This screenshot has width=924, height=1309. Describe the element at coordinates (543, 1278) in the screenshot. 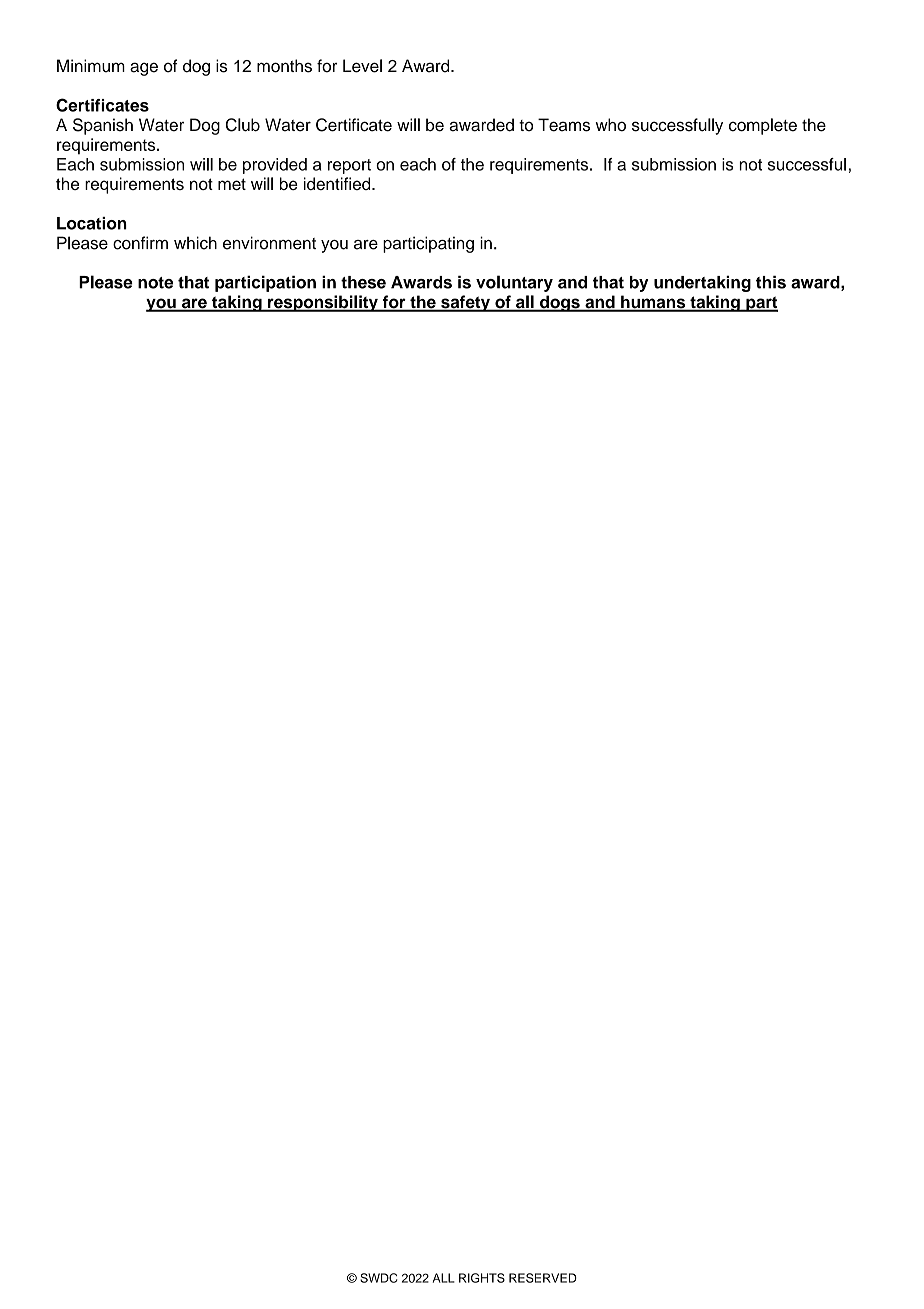

I see `RESERVED` at that location.
